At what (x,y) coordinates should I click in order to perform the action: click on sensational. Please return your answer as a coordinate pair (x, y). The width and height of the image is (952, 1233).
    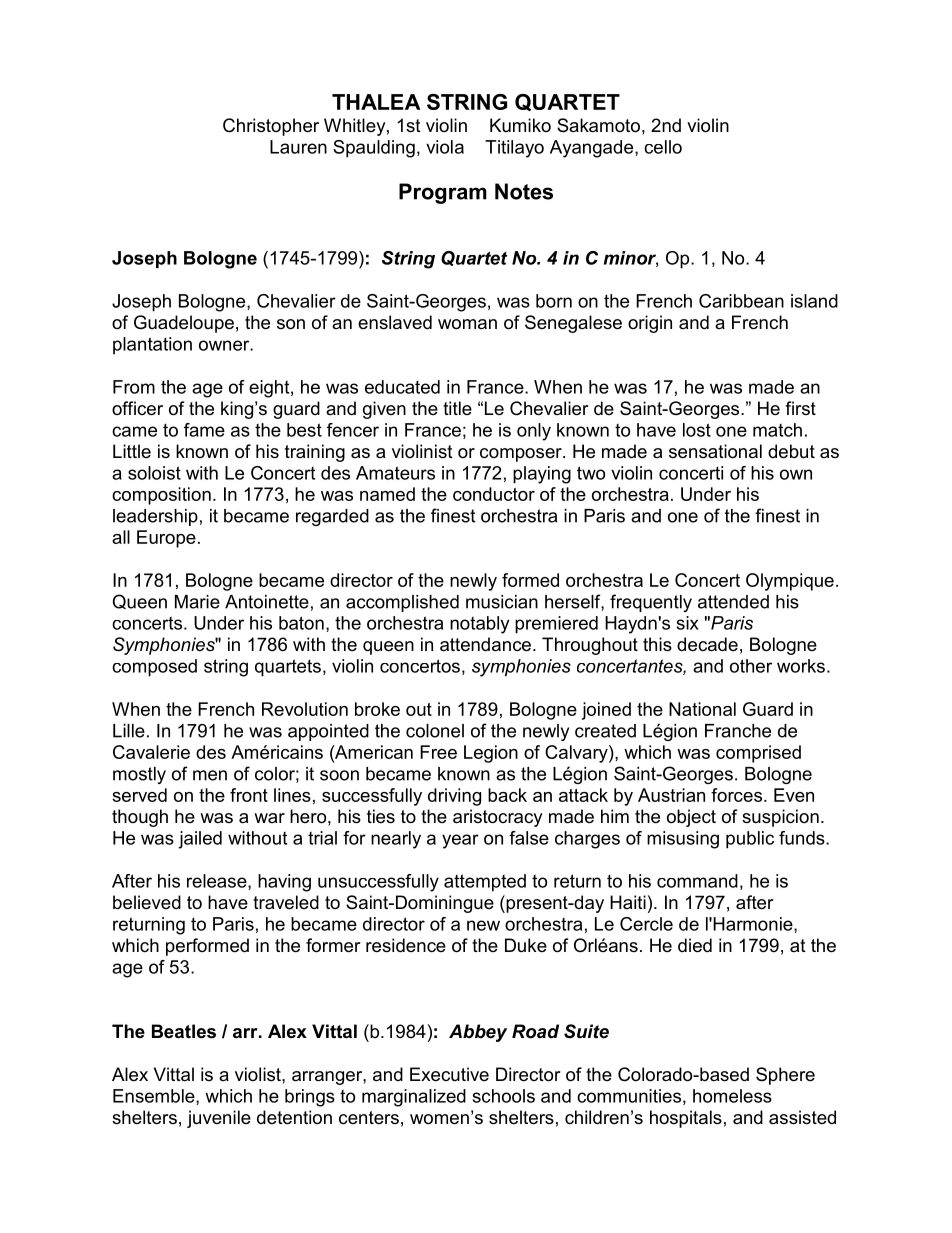
    Looking at the image, I should click on (715, 451).
